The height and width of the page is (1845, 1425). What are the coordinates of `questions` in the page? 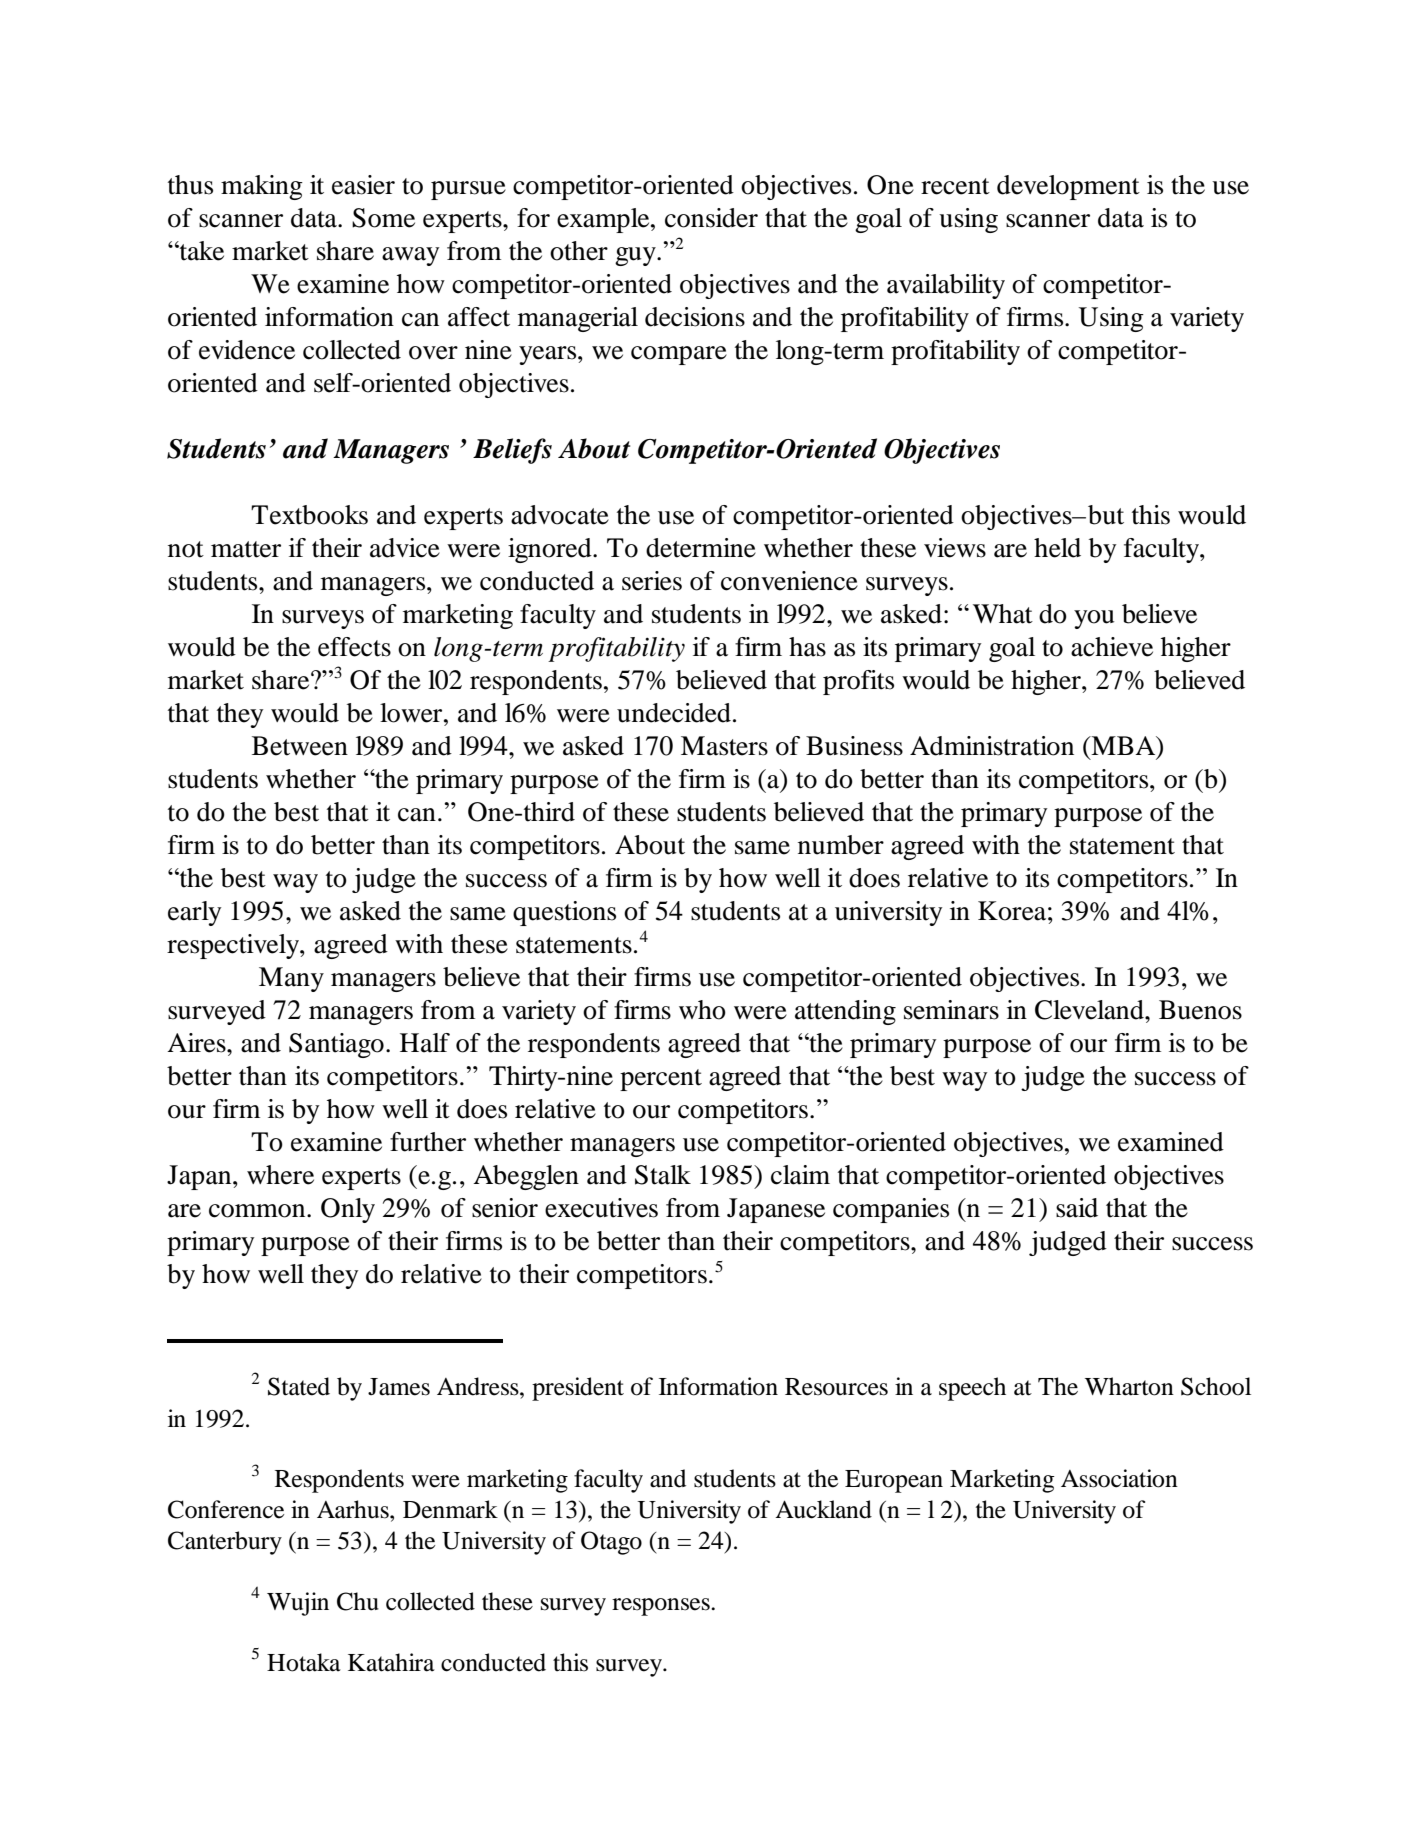 It's located at (564, 913).
